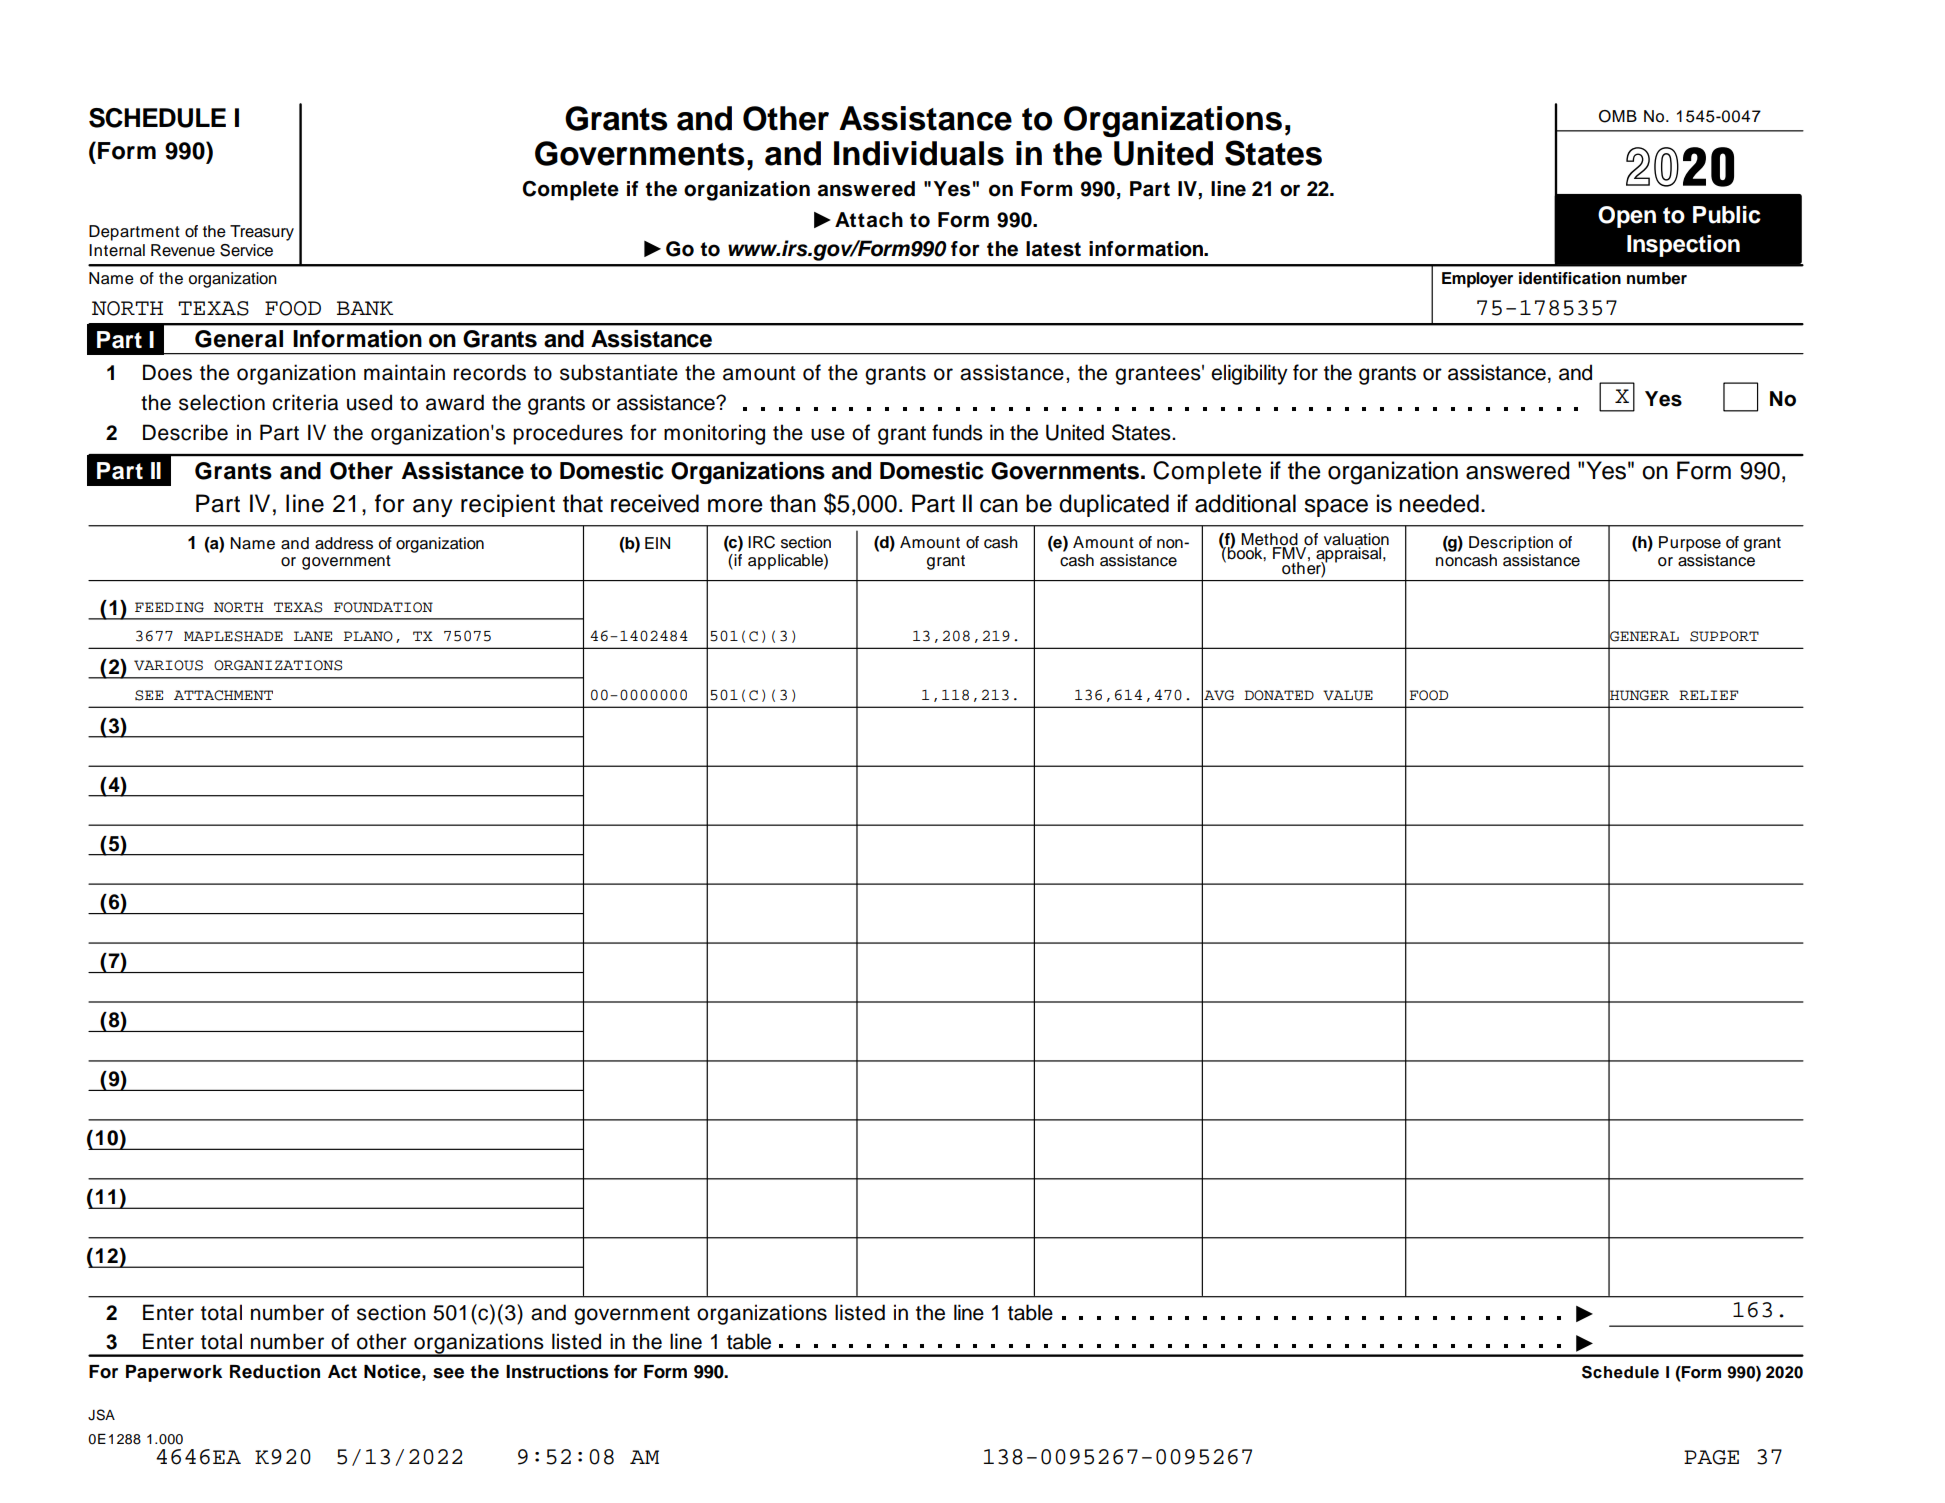  What do you see at coordinates (919, 153) in the document?
I see `Individuals` at bounding box center [919, 153].
